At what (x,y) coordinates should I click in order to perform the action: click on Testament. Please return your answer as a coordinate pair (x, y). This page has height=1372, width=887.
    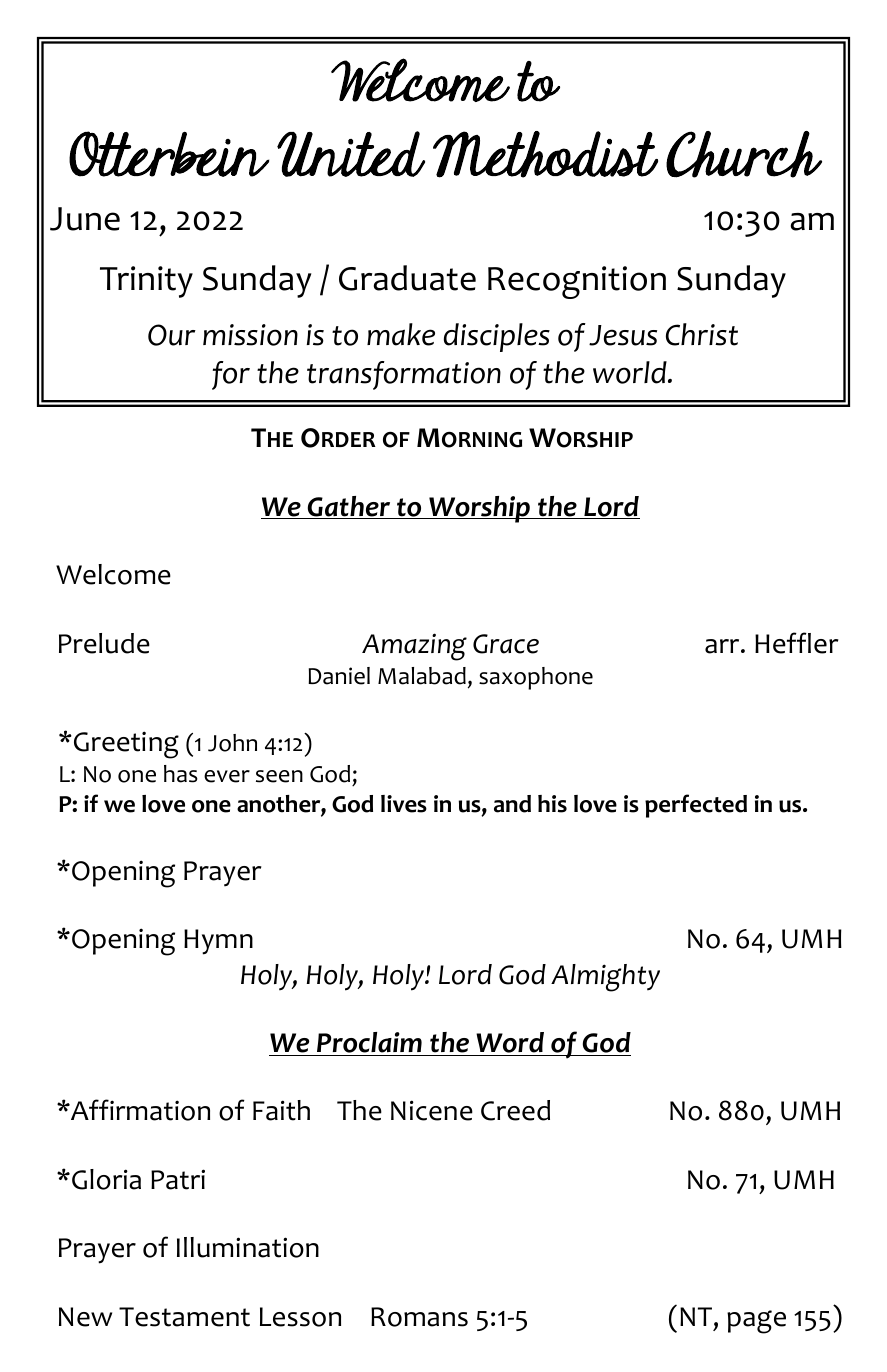
    Looking at the image, I should click on (184, 1317).
